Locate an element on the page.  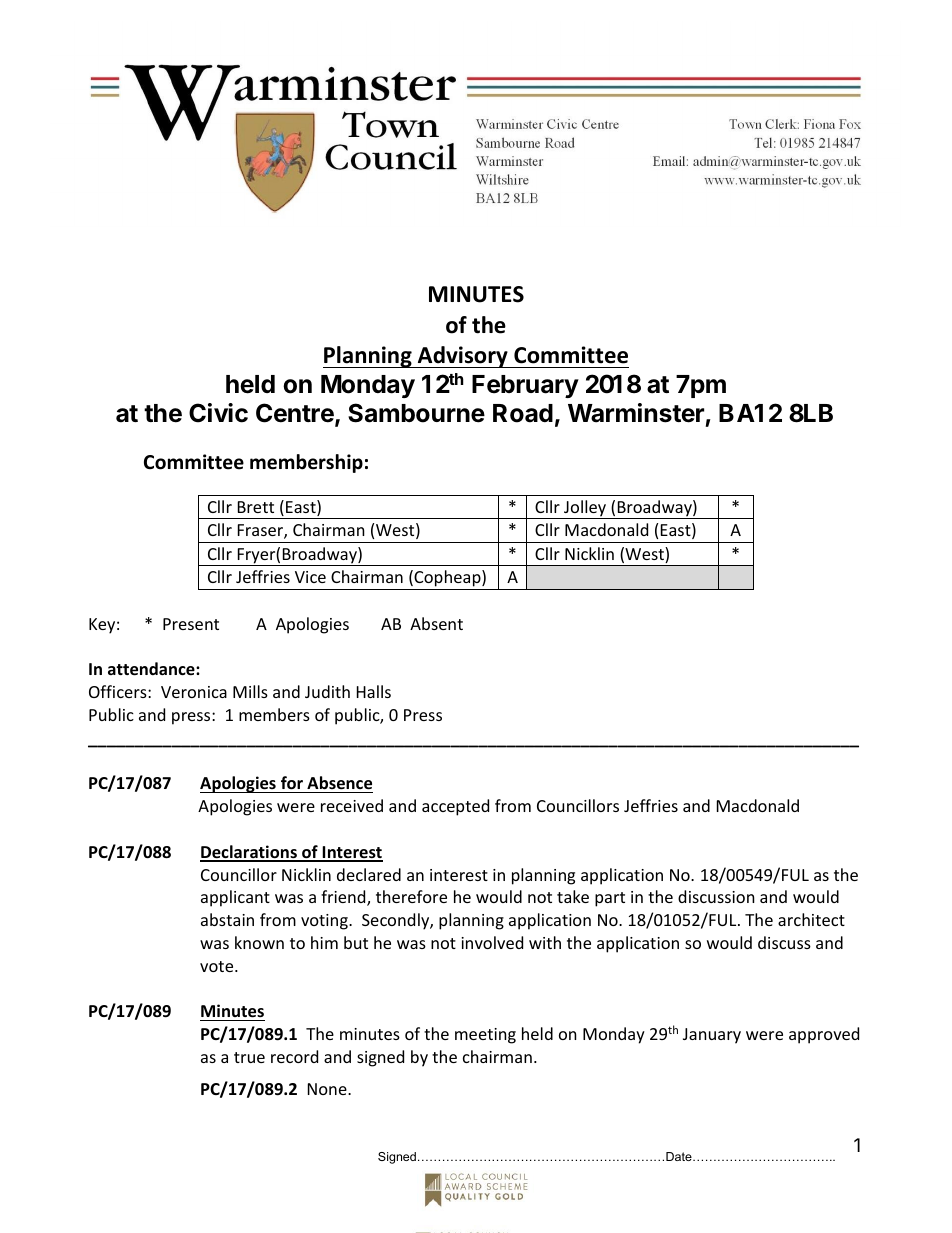
Absent is located at coordinates (436, 623).
